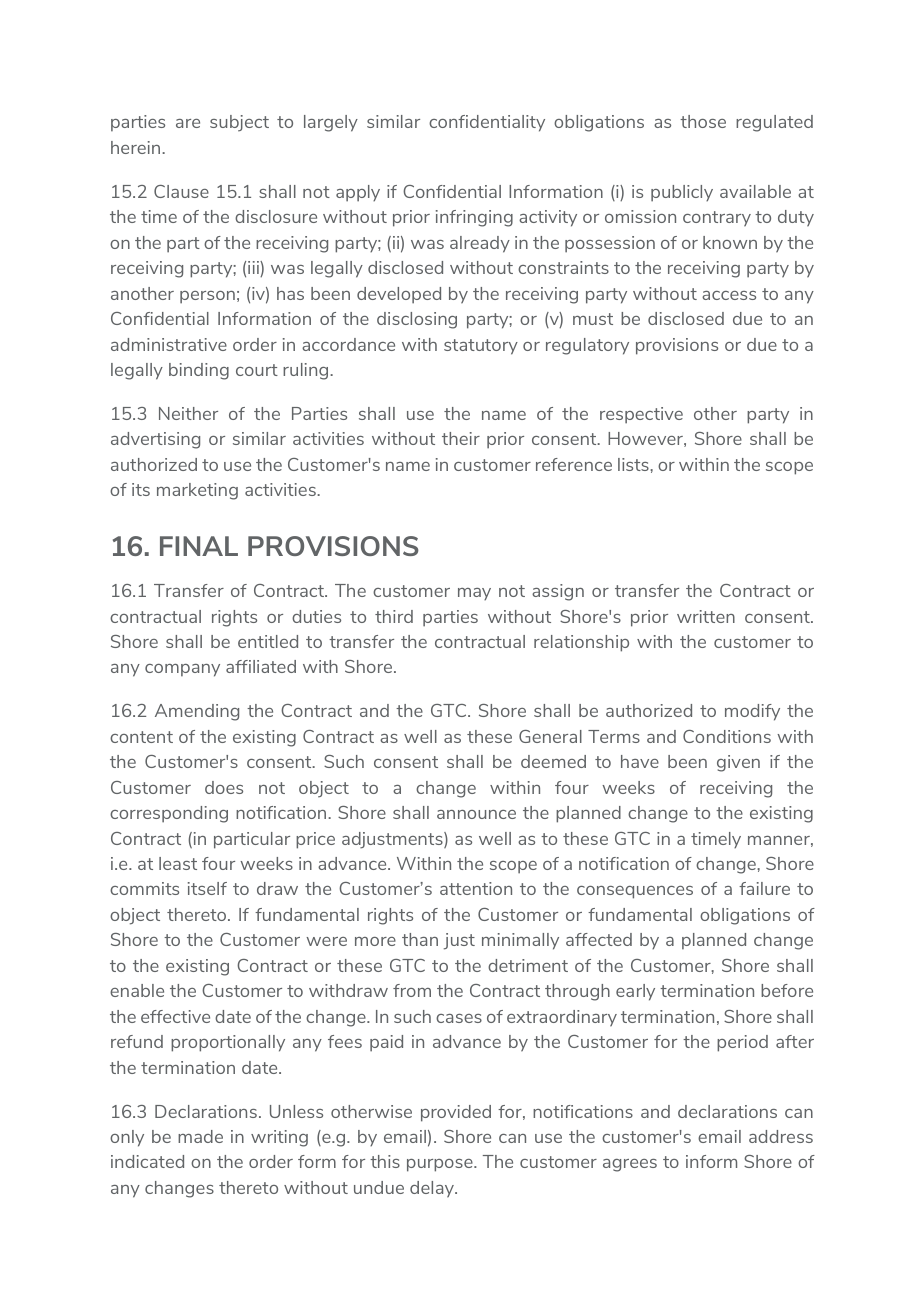 The image size is (924, 1308). I want to click on their, so click(461, 438).
